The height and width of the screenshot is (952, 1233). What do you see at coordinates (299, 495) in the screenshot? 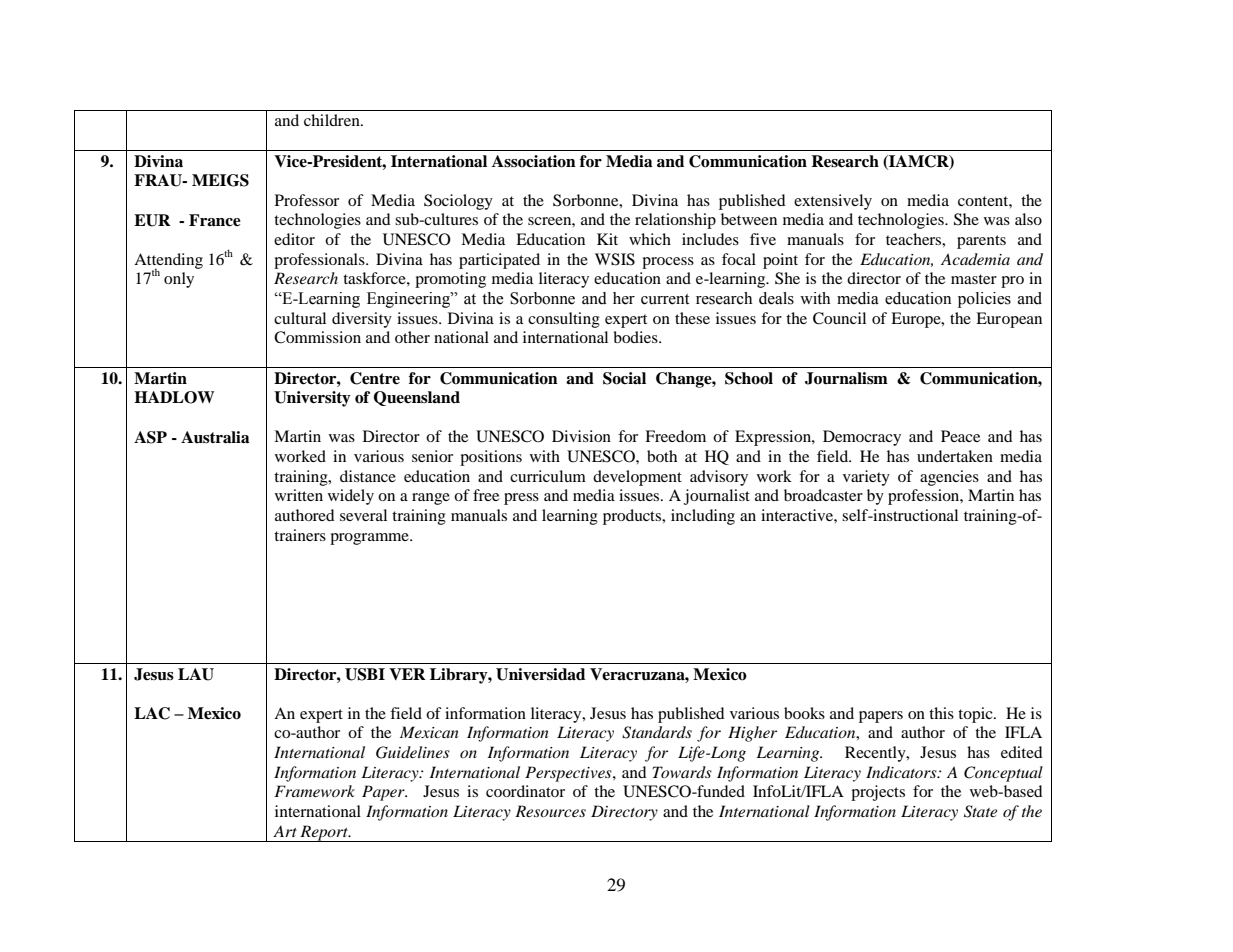
I see `written` at bounding box center [299, 495].
